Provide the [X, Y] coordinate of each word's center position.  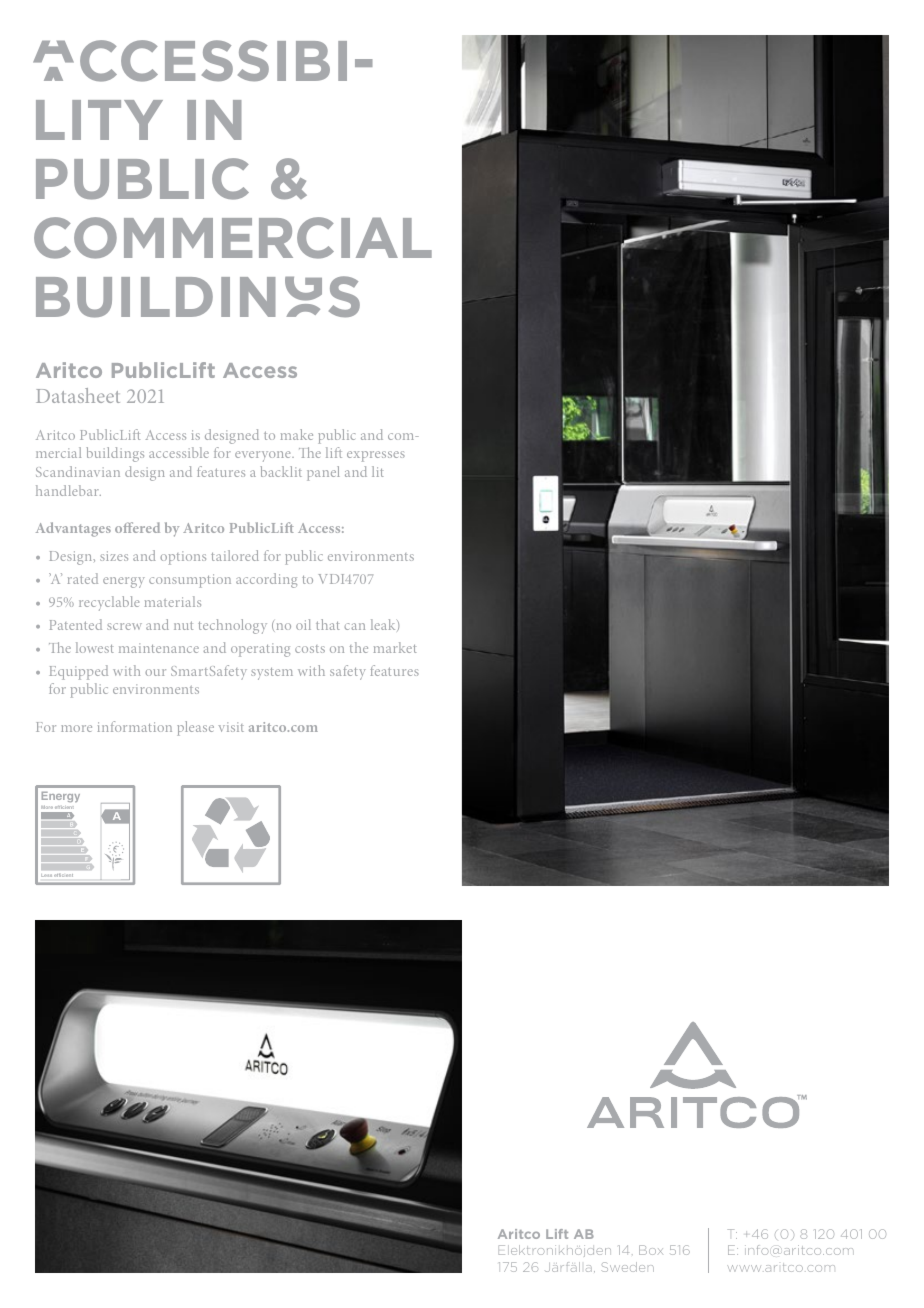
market [395, 647]
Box [651, 1250]
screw [124, 626]
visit [231, 727]
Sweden [628, 1267]
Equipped [78, 672]
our [155, 672]
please [195, 728]
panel [323, 473]
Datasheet [78, 395]
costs [310, 649]
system [272, 674]
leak [384, 625]
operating [260, 650]
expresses [376, 456]
